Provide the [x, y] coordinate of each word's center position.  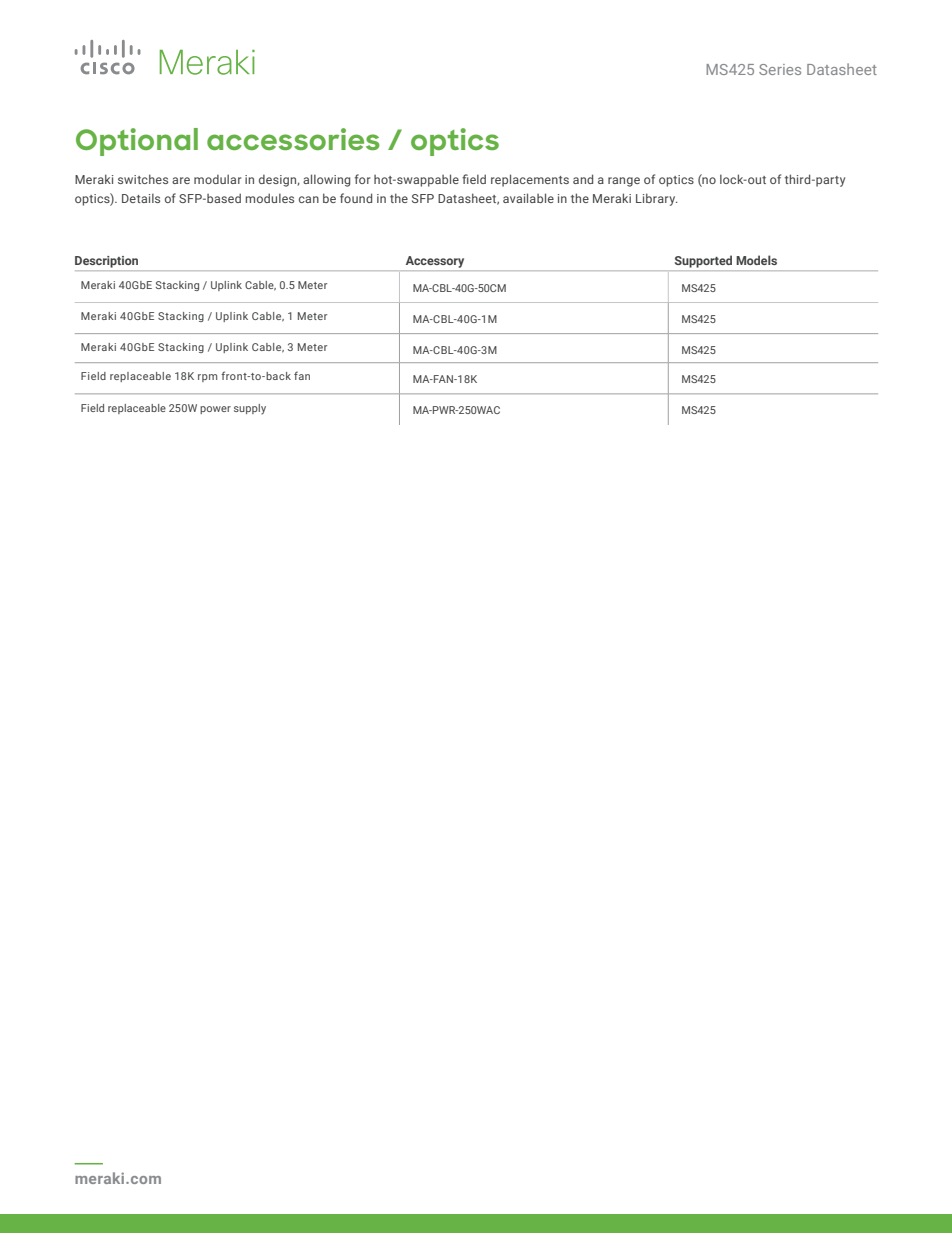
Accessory [435, 262]
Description [106, 262]
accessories [293, 139]
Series [780, 69]
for [362, 179]
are [181, 180]
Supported [703, 262]
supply [250, 409]
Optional [137, 142]
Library [657, 199]
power [215, 410]
